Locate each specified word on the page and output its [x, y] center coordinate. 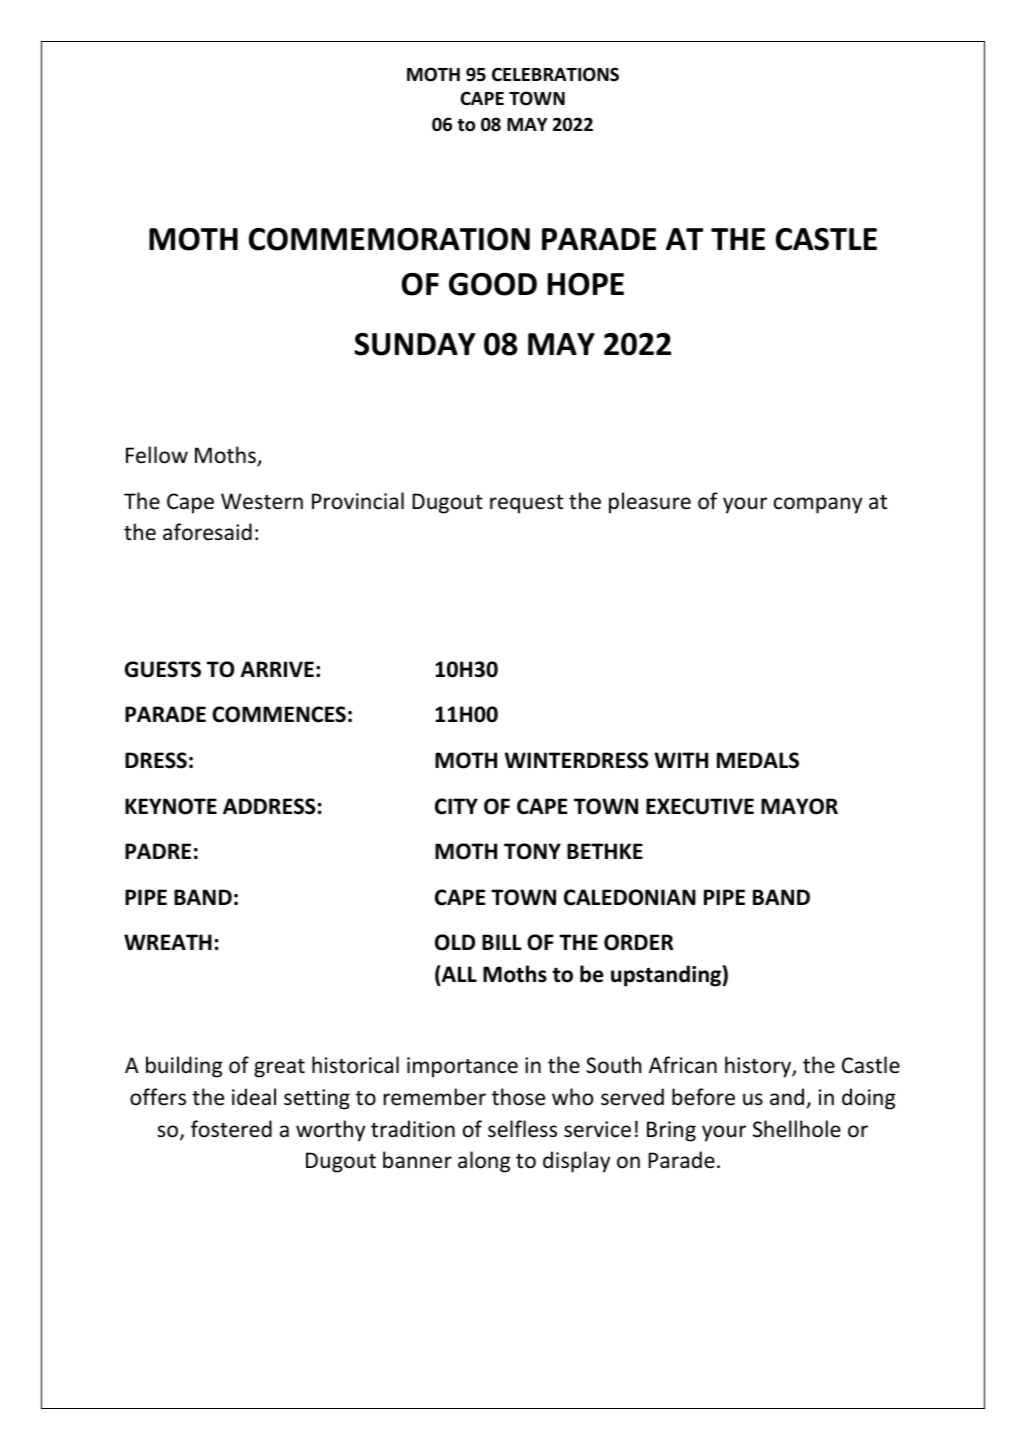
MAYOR [799, 806]
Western [262, 501]
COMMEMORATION [389, 239]
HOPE [586, 284]
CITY [456, 806]
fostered [231, 1129]
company [818, 505]
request [526, 504]
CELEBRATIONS [555, 74]
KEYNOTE [171, 806]
